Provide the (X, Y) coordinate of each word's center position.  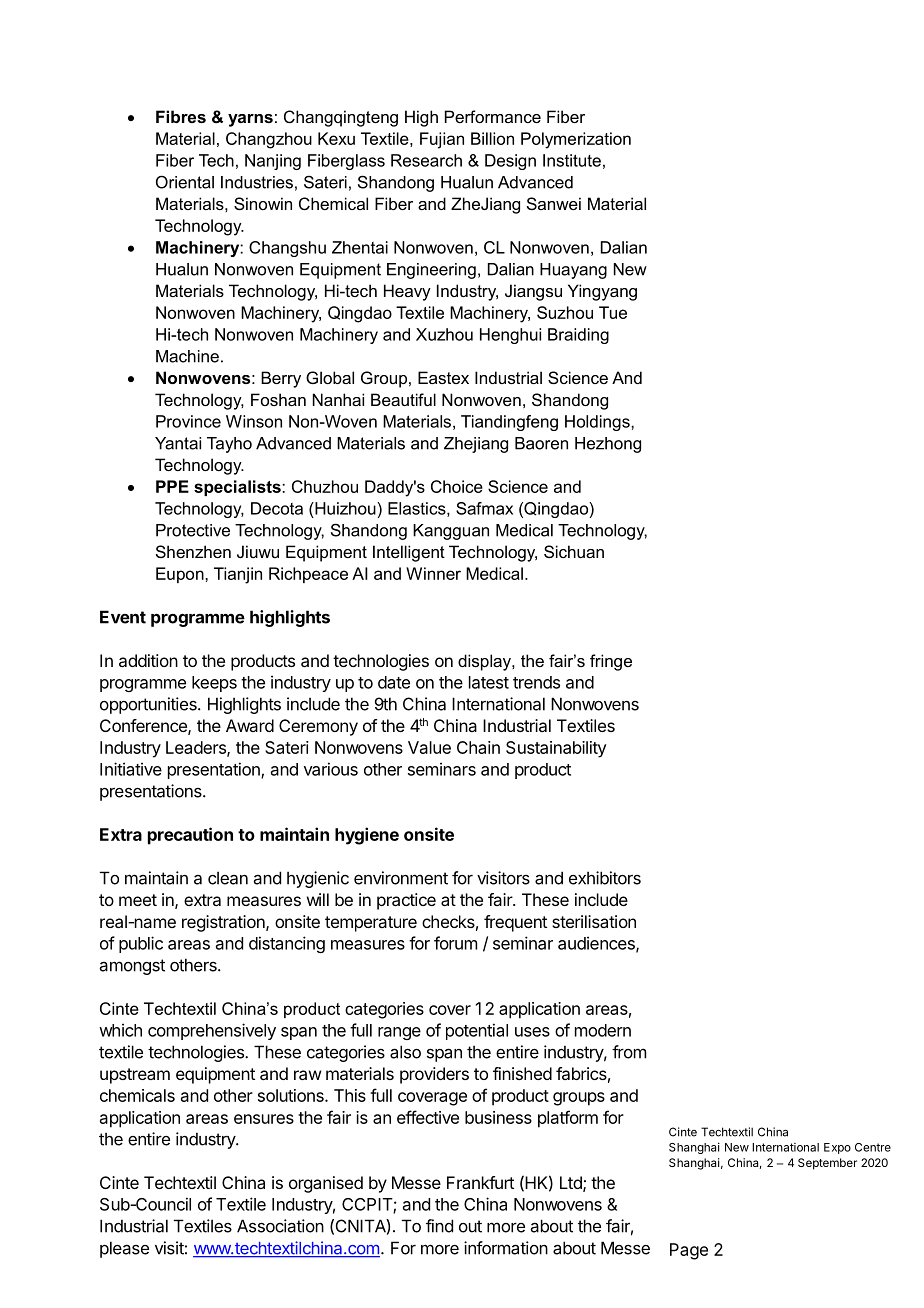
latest (489, 682)
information (506, 1248)
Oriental (185, 182)
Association (280, 1226)
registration (224, 923)
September (827, 1164)
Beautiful (403, 399)
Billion (492, 138)
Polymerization (576, 140)
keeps (214, 684)
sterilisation (594, 921)
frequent (515, 923)
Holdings (598, 423)
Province (188, 421)
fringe (611, 662)
